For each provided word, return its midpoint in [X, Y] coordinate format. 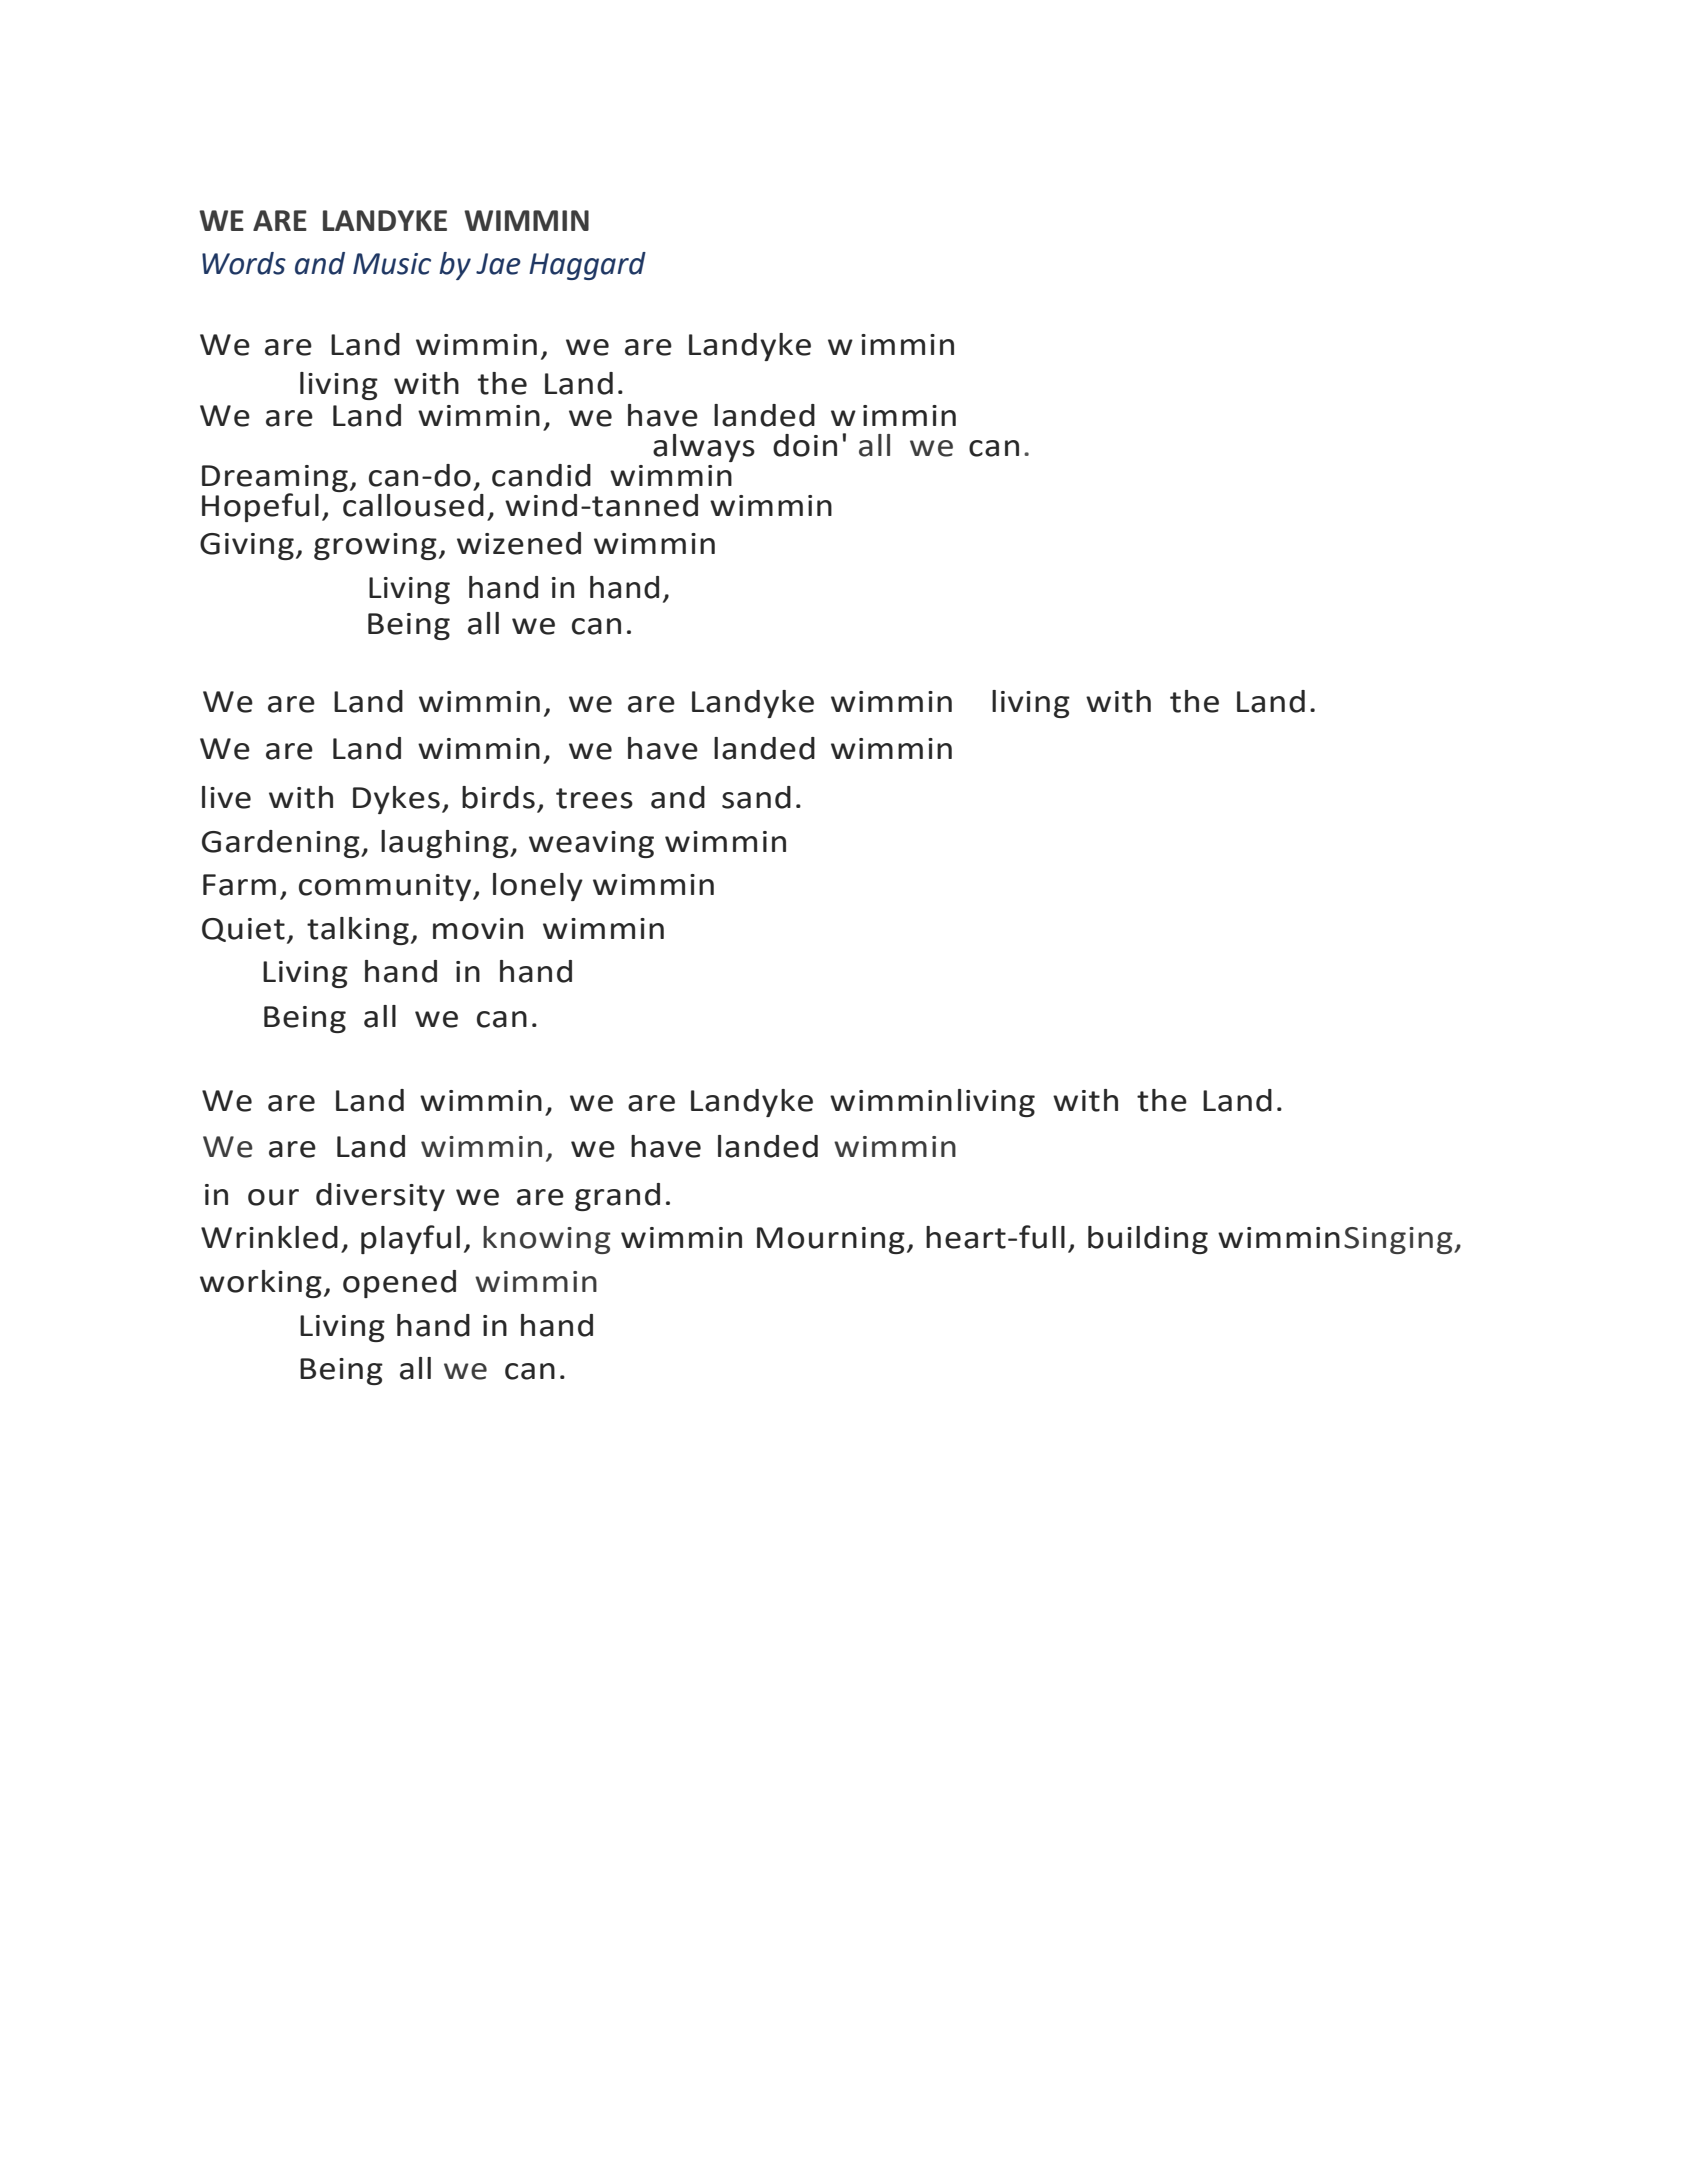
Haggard [587, 266]
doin [805, 445]
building [1148, 1240]
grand [617, 1197]
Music [392, 264]
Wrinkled [269, 1237]
